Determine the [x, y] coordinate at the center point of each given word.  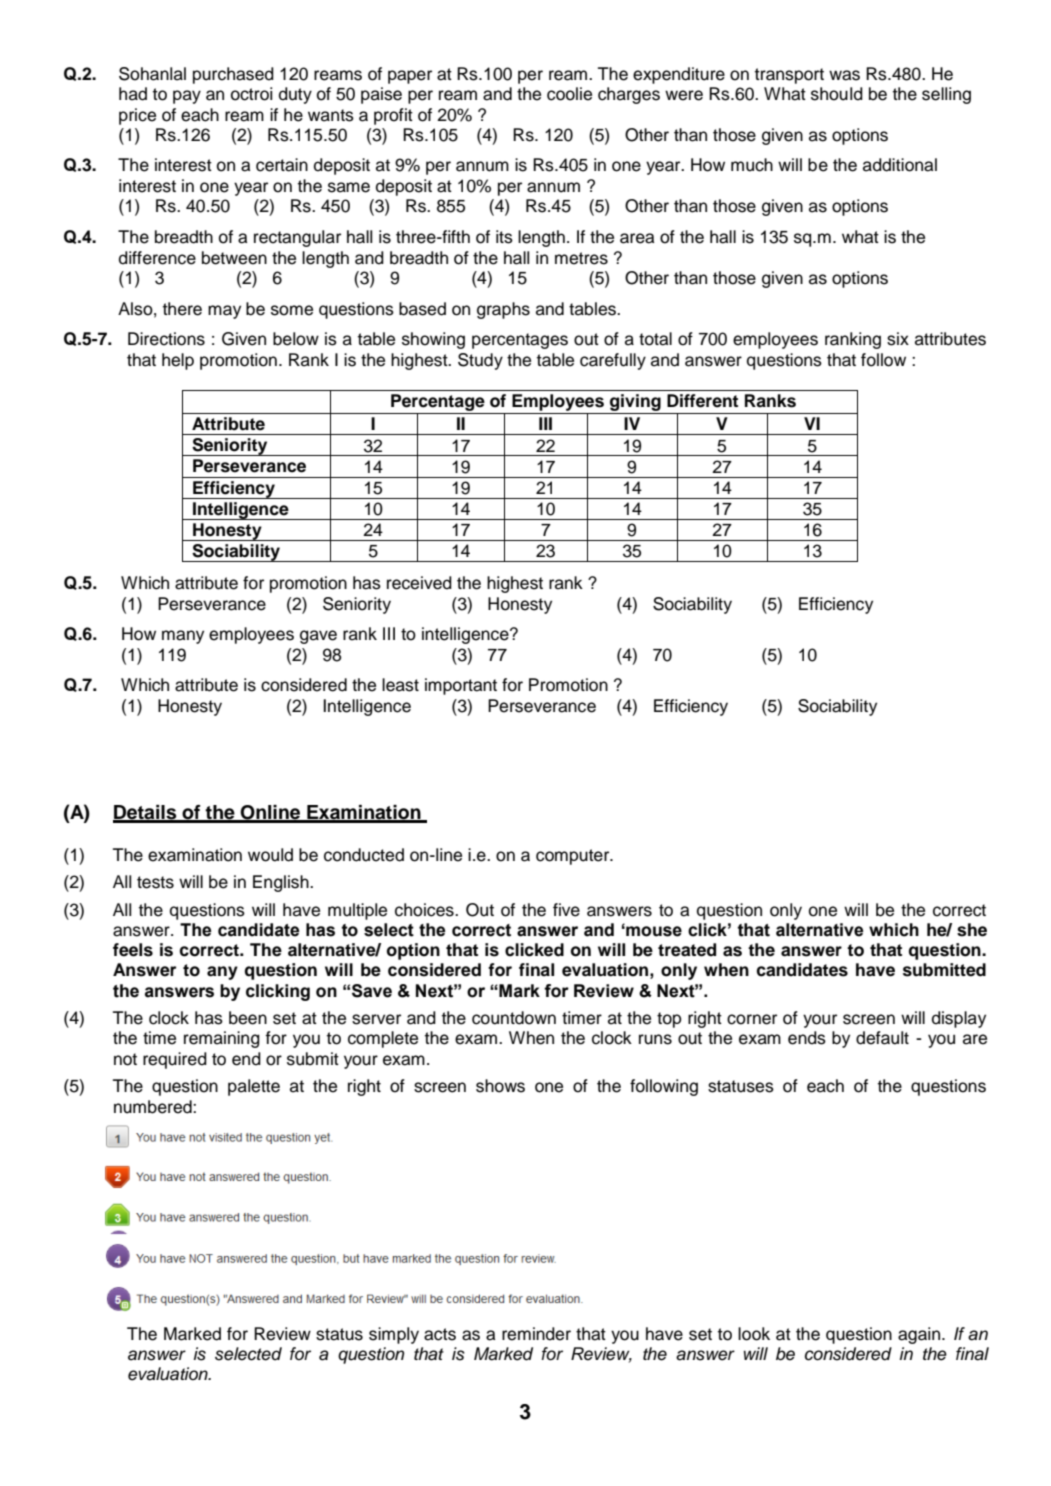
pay [187, 97]
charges [629, 95]
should [837, 94]
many [183, 637]
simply [394, 1335]
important [461, 686]
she [972, 930]
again [920, 1335]
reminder [536, 1334]
